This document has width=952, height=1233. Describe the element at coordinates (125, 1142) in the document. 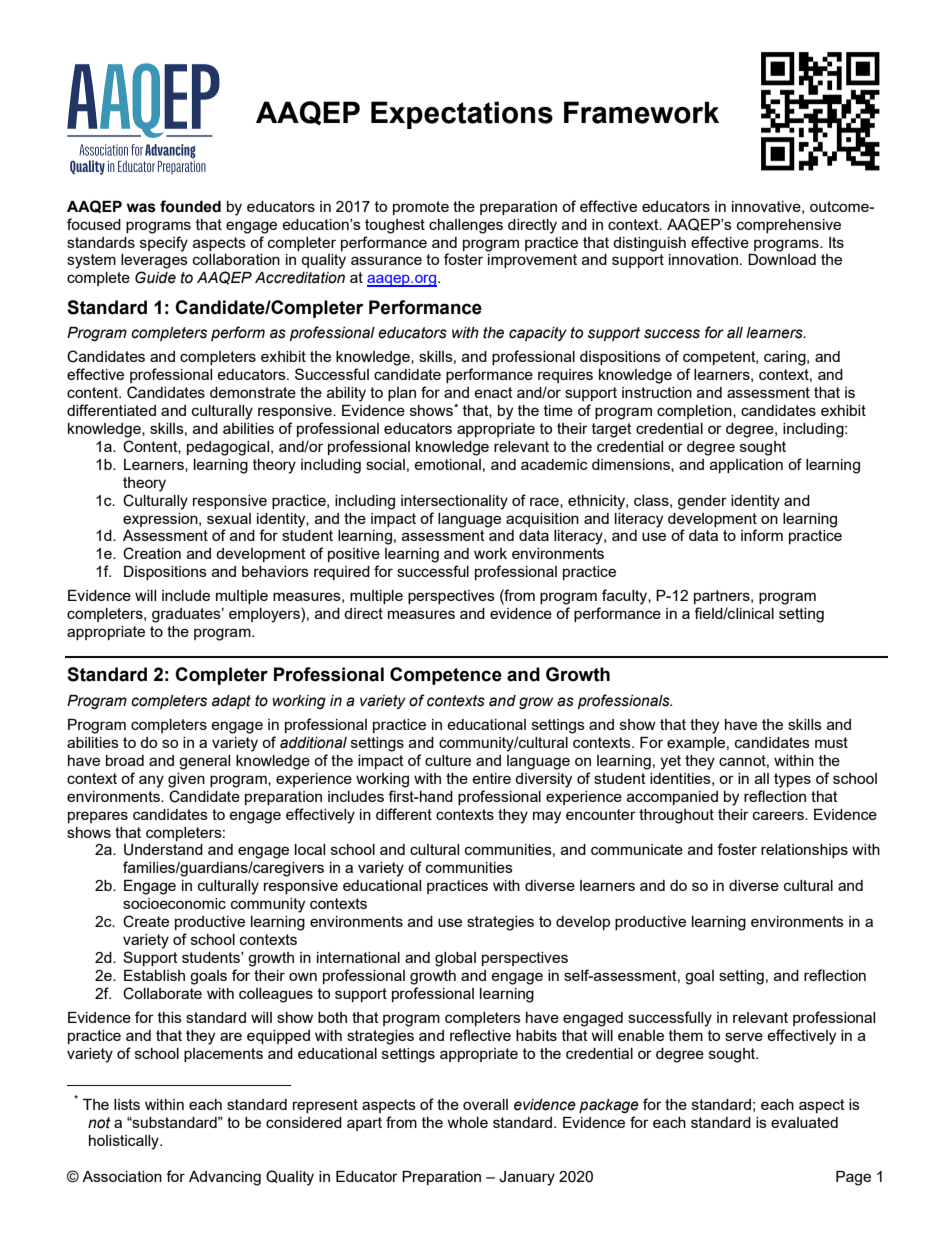

I see `holistically` at that location.
